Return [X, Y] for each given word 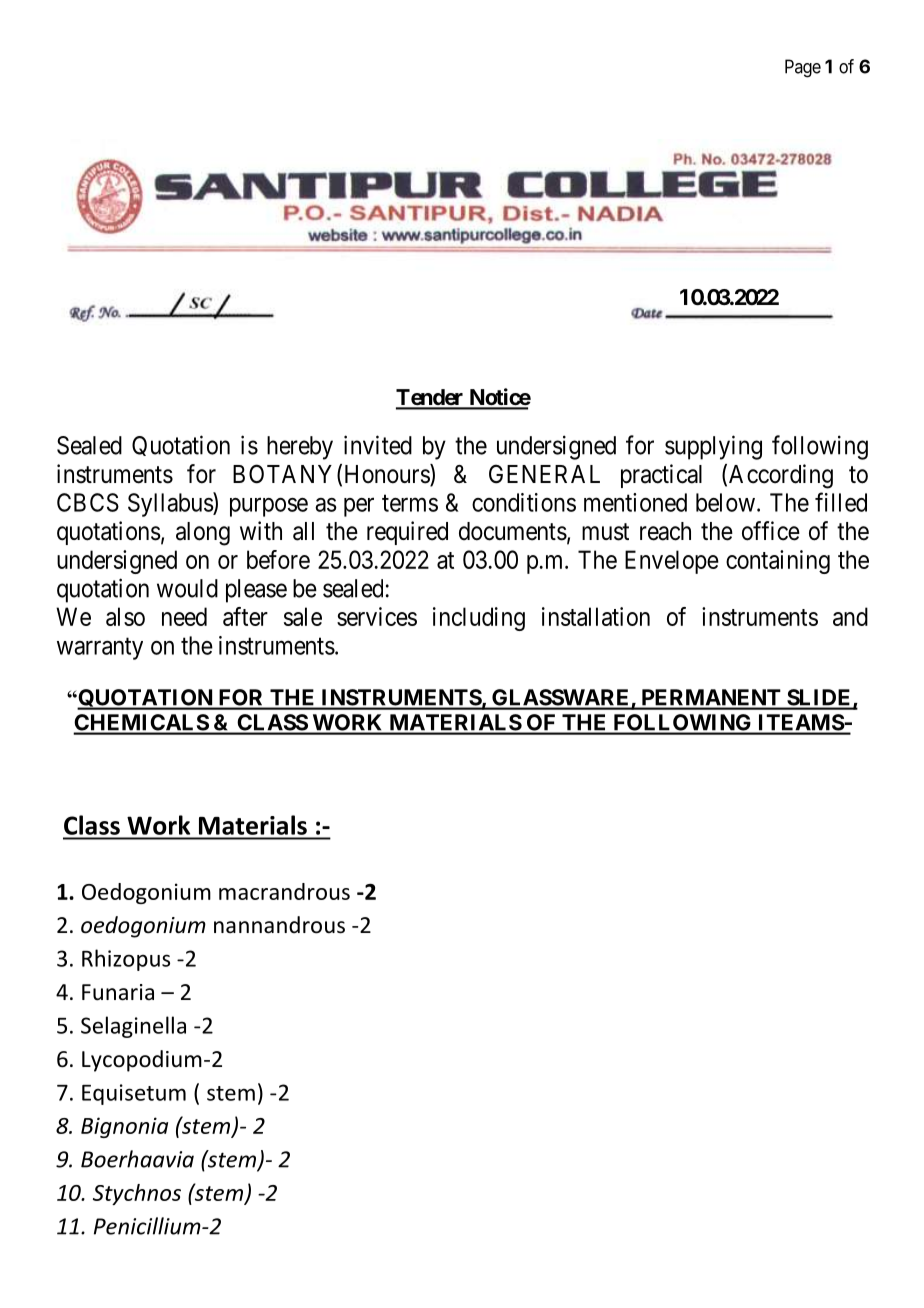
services [377, 616]
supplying [713, 447]
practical [661, 476]
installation [596, 616]
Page [803, 68]
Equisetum [134, 1094]
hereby [300, 448]
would [187, 588]
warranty [100, 649]
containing [778, 562]
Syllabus [171, 504]
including [479, 619]
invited [378, 445]
